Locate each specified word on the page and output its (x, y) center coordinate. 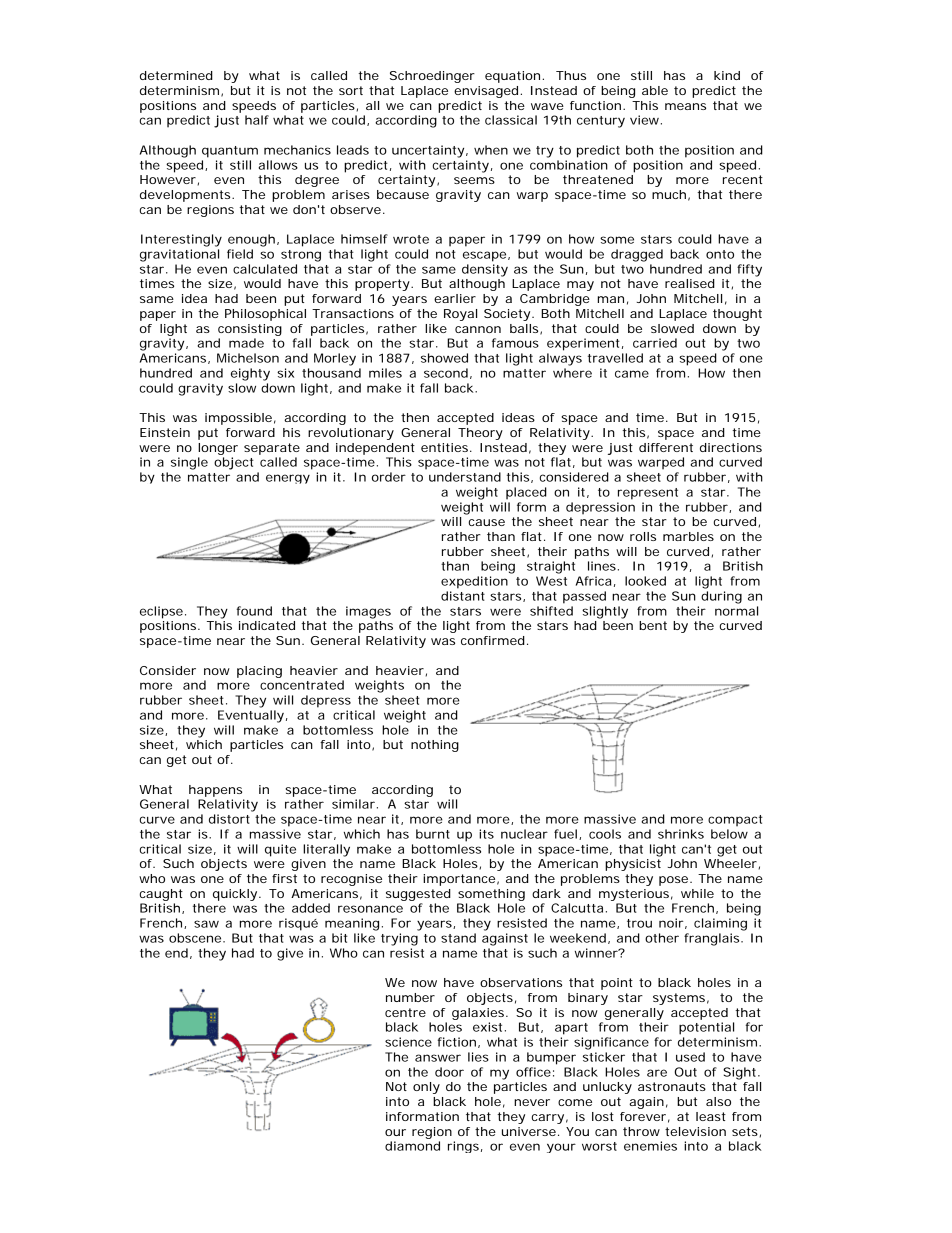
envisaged (487, 92)
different (666, 447)
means (685, 106)
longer (218, 449)
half (257, 120)
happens (215, 791)
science (408, 1042)
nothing (435, 746)
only (426, 1088)
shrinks (681, 834)
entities (446, 447)
